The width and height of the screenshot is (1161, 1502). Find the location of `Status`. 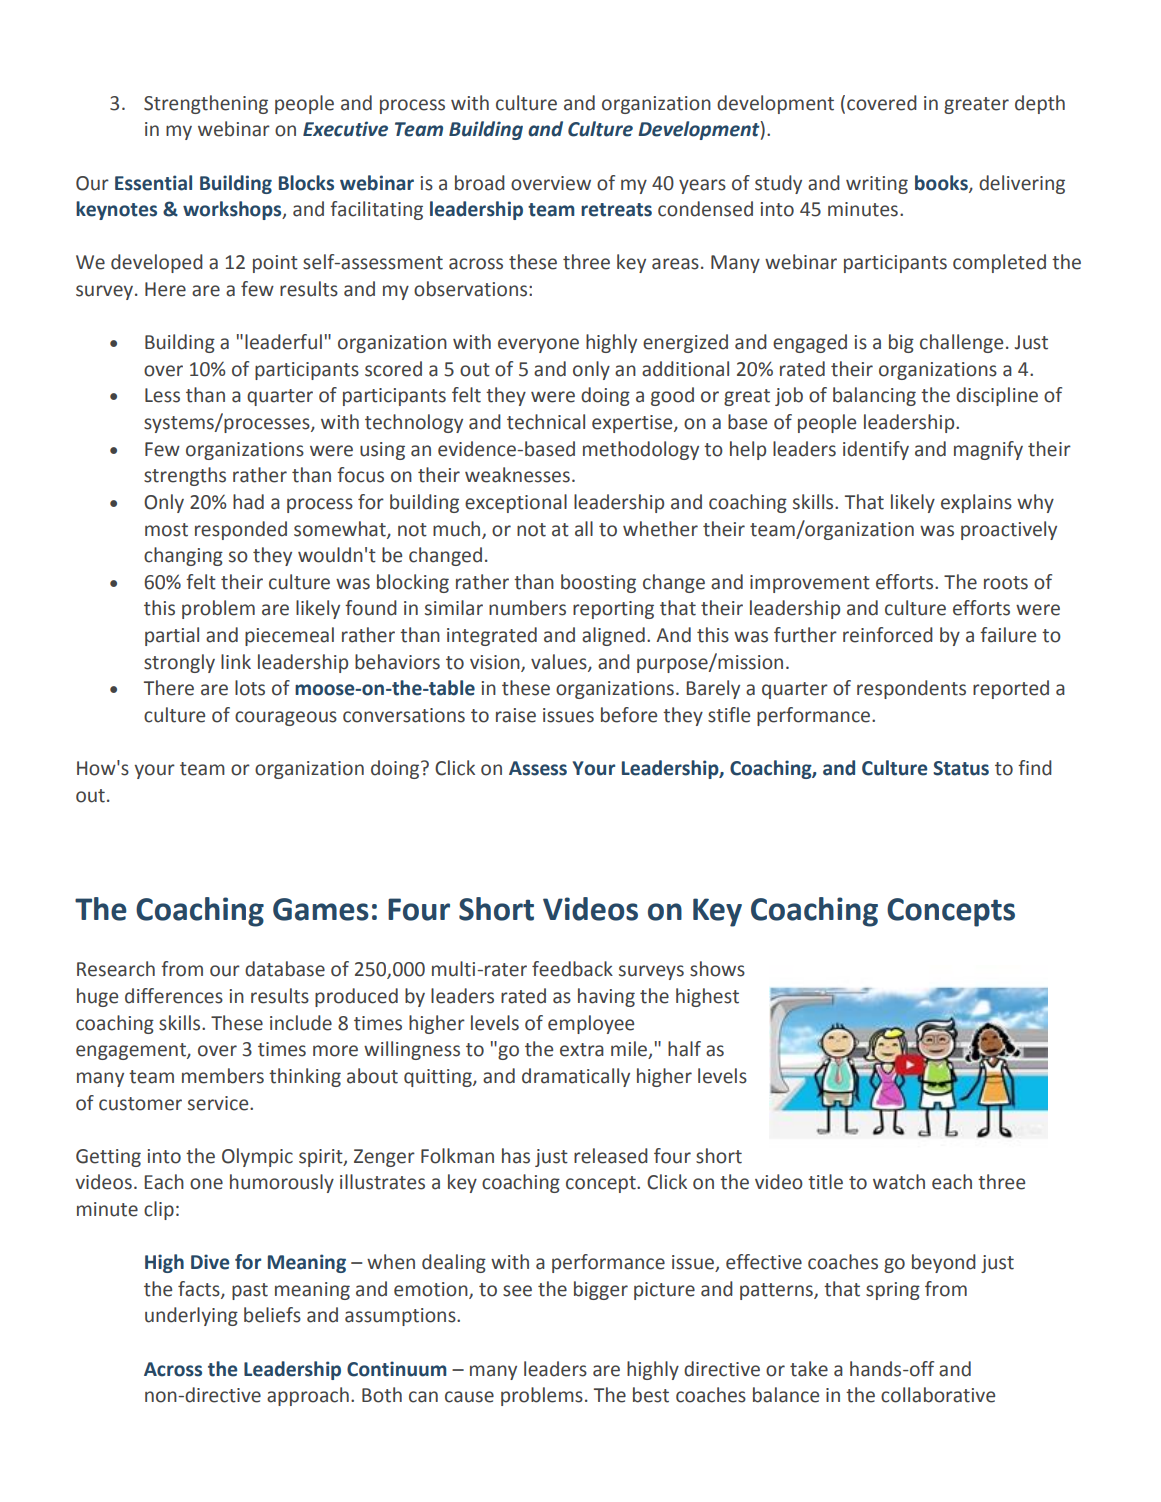

Status is located at coordinates (961, 768).
